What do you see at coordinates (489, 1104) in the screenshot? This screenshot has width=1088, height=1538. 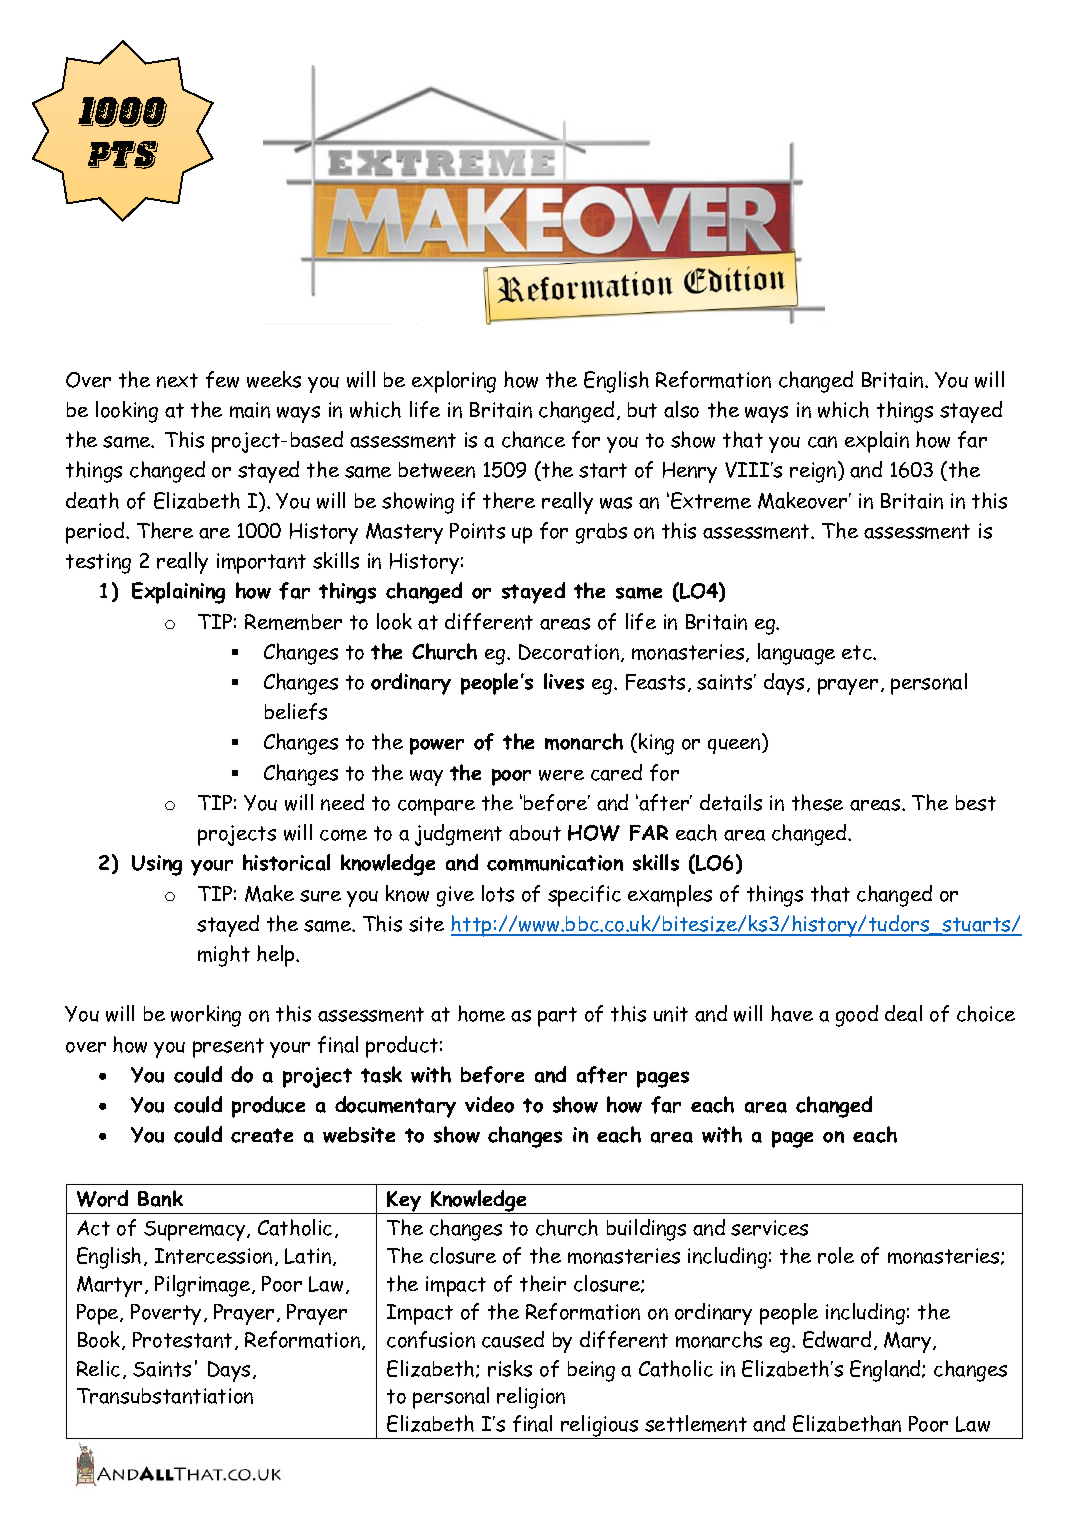 I see `video` at bounding box center [489, 1104].
